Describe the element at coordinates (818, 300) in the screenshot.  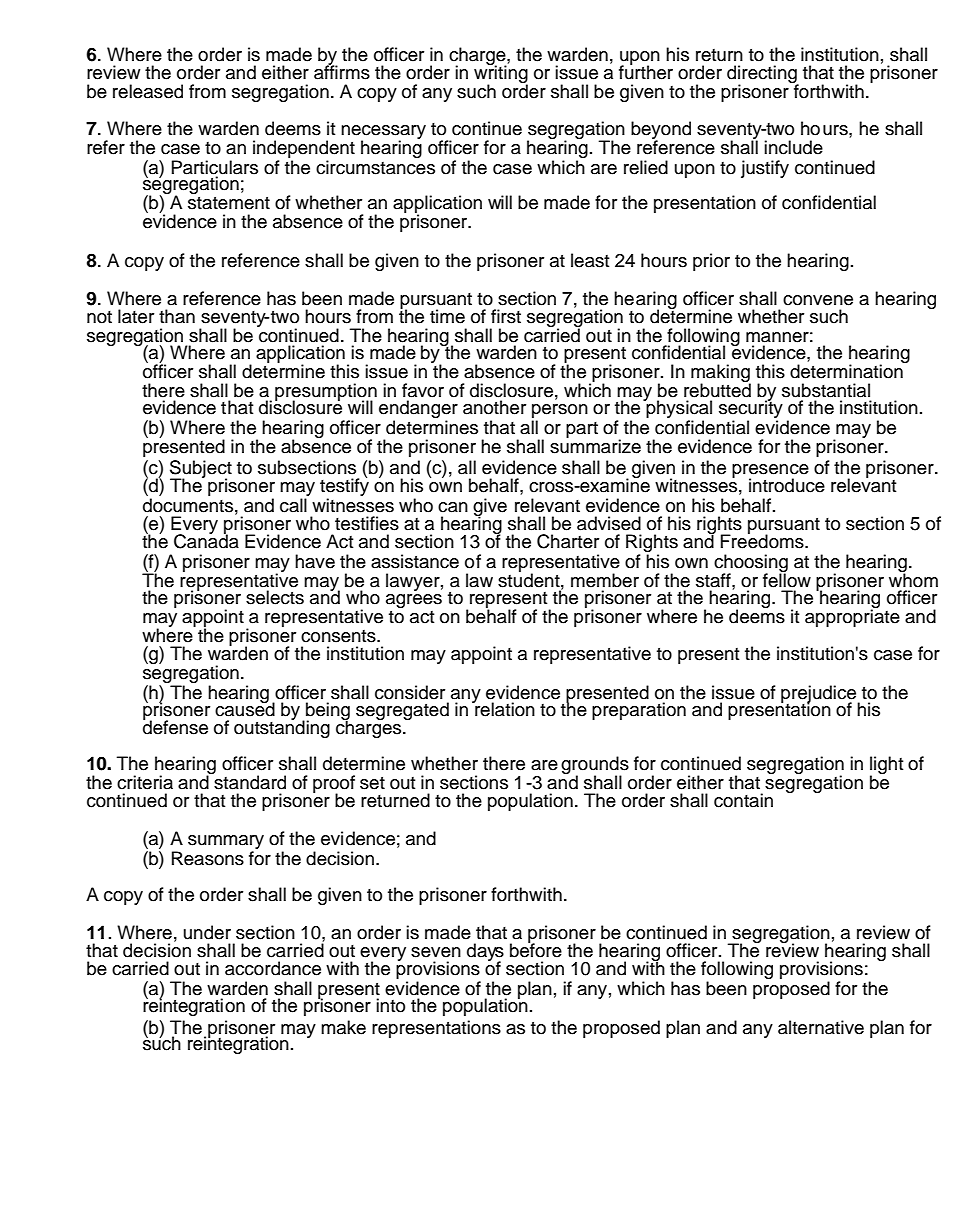
I see `convene` at that location.
